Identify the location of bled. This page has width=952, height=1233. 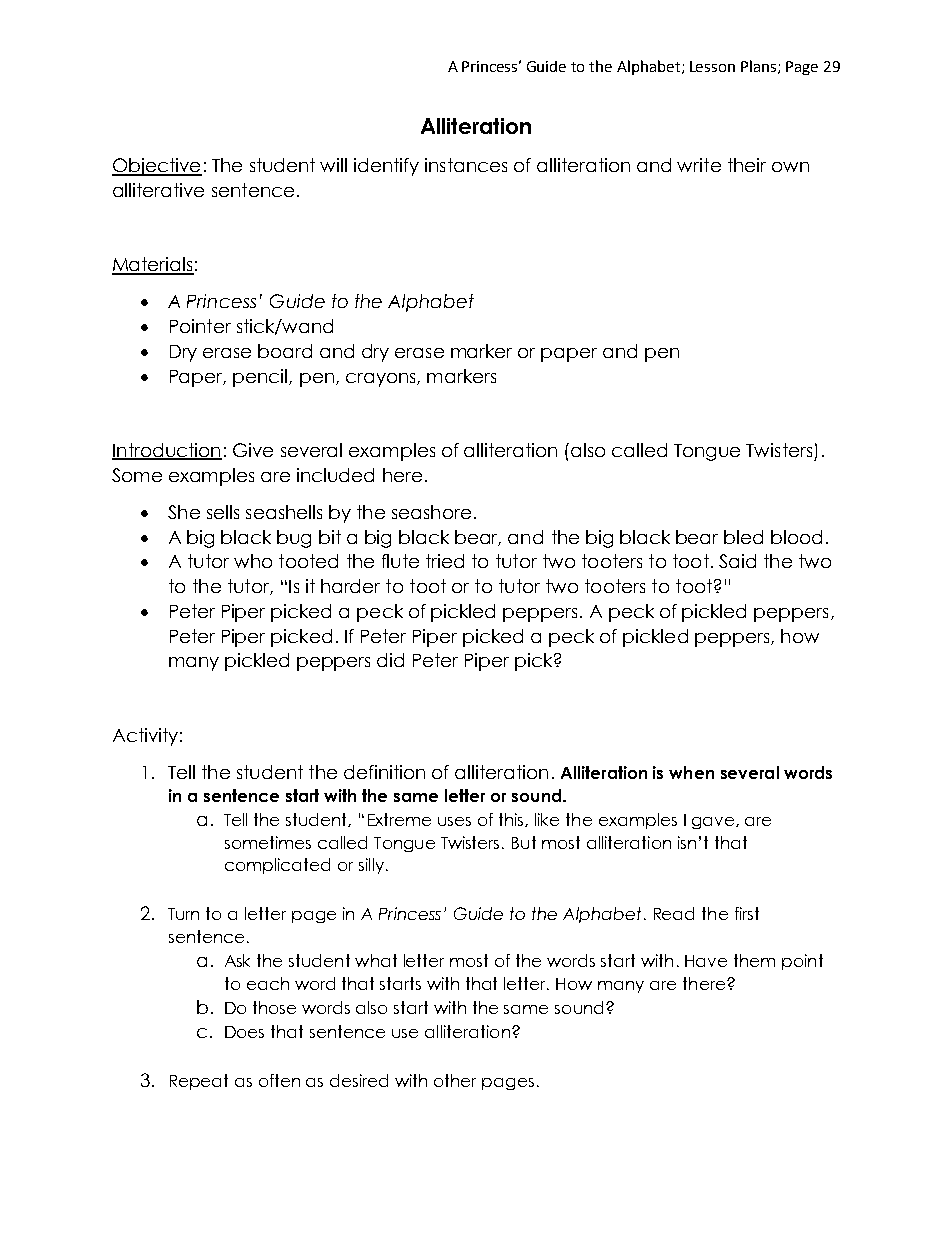
(743, 537).
